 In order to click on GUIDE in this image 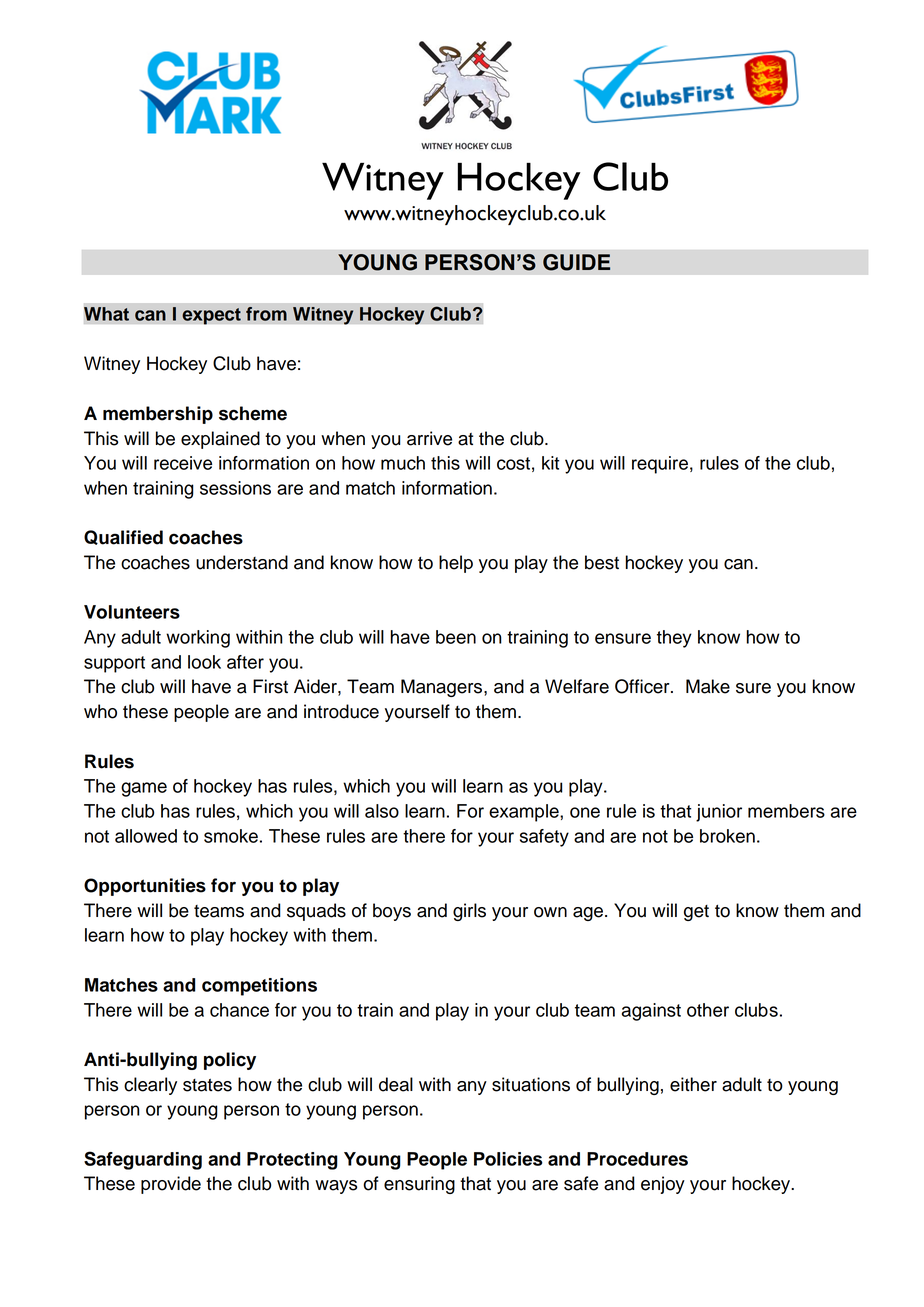, I will do `click(576, 262)`.
